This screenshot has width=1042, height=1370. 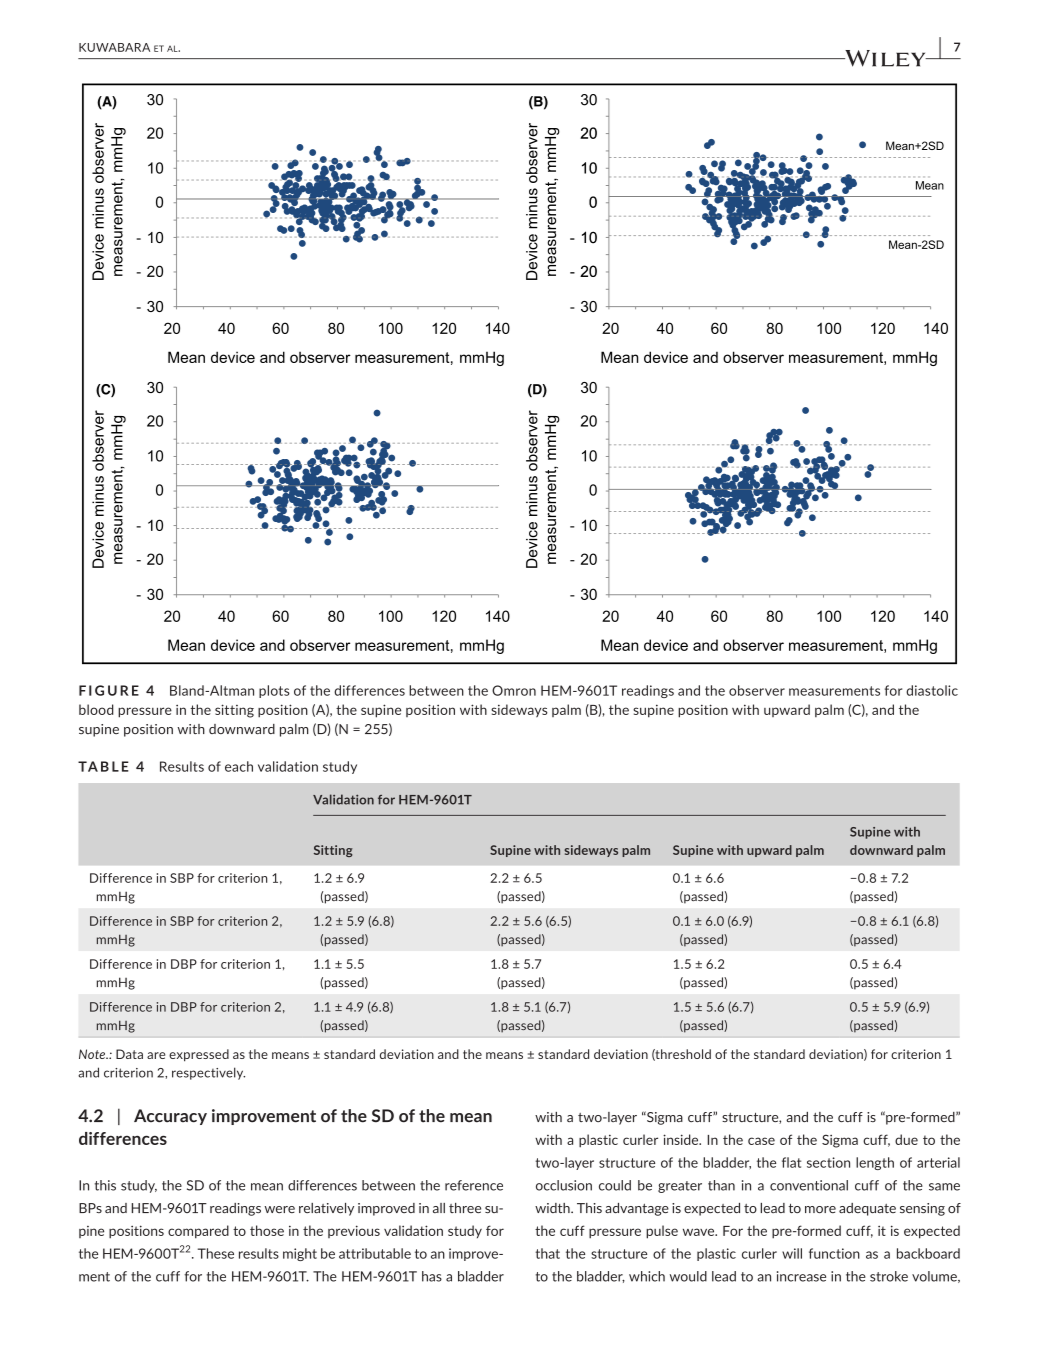 What do you see at coordinates (96, 709) in the screenshot?
I see `blood` at bounding box center [96, 709].
